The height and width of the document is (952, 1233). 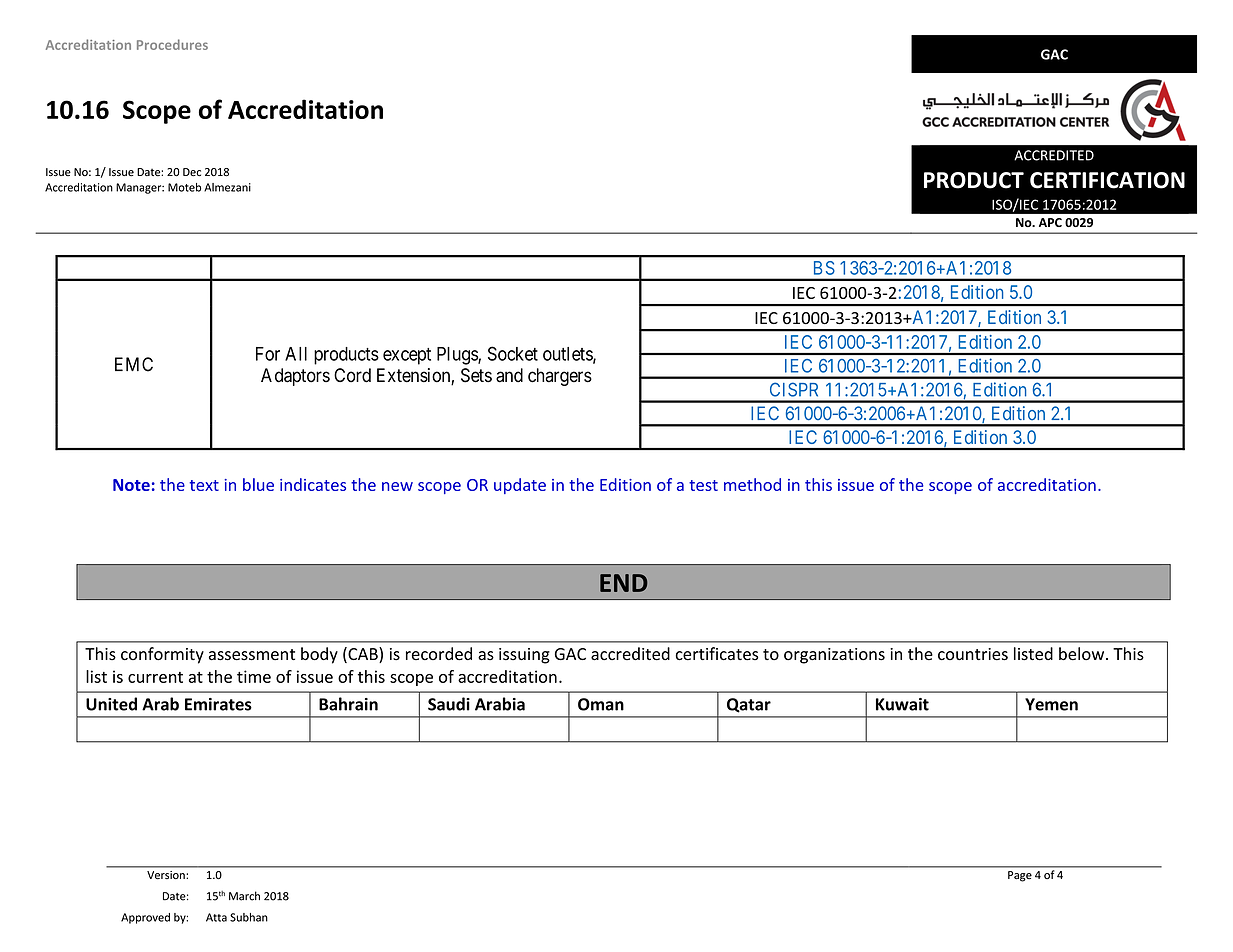 I want to click on Dec, so click(x=192, y=172).
